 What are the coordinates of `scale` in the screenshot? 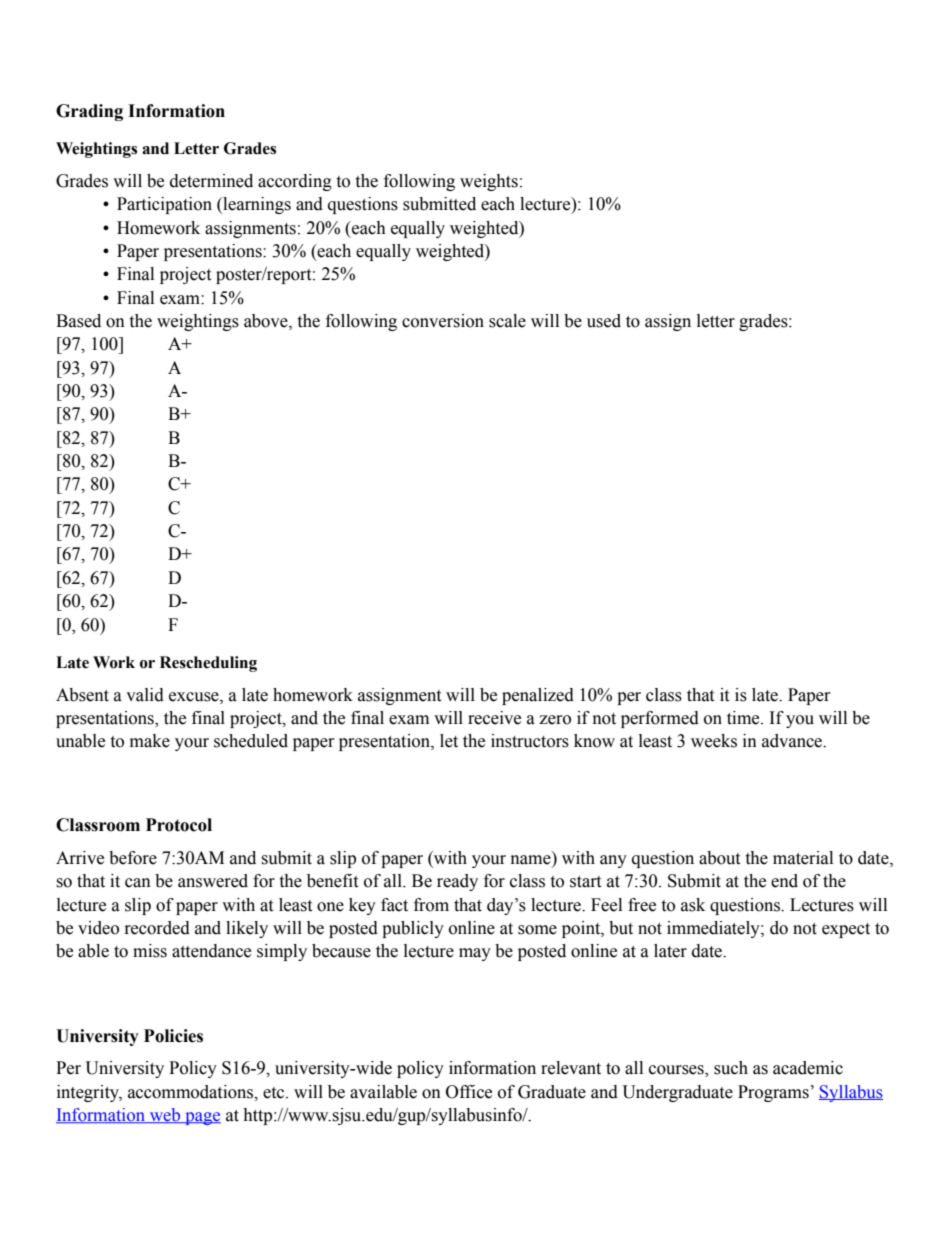 It's located at (507, 321).
